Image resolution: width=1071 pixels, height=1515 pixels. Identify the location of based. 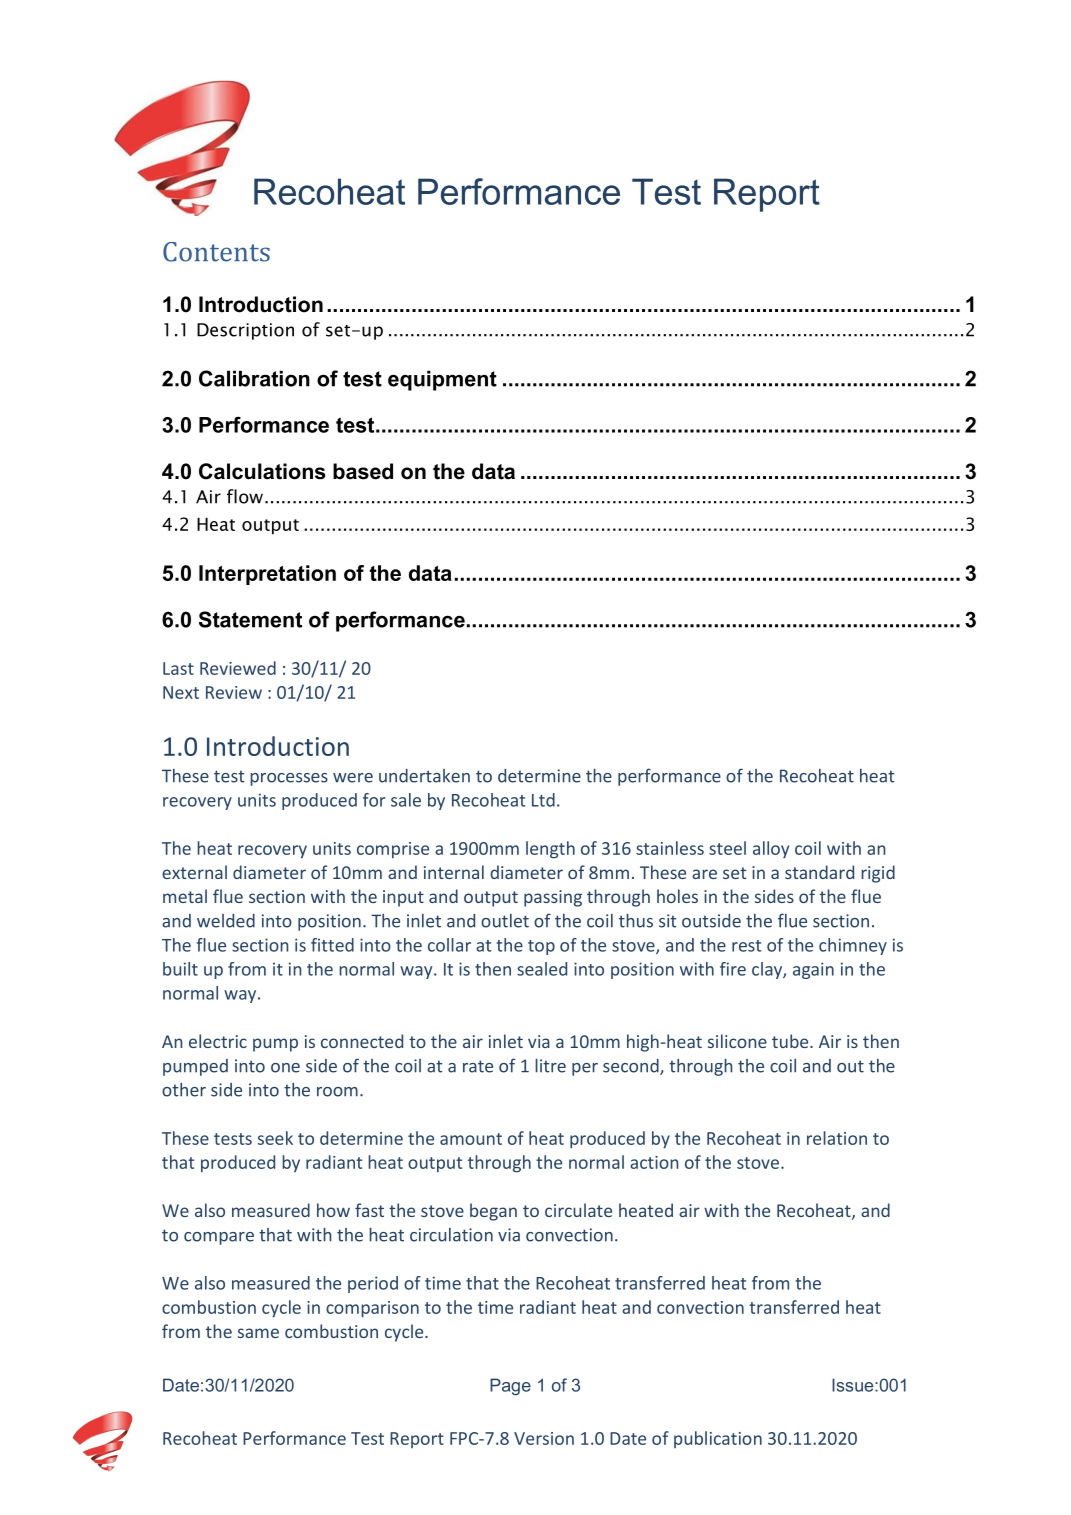
(363, 471).
